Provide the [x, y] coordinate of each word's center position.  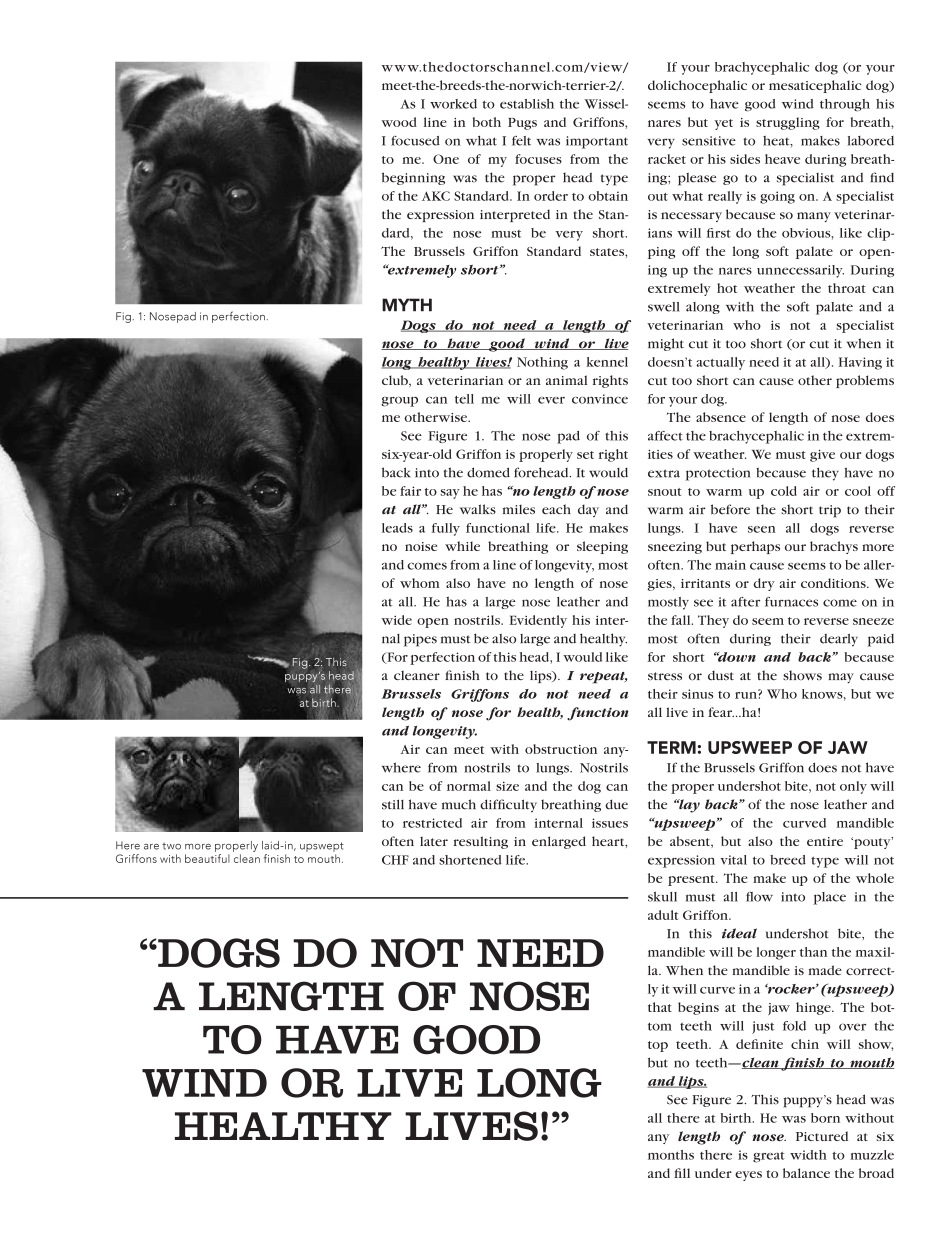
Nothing [542, 363]
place [829, 898]
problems [865, 381]
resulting [481, 842]
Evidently [538, 621]
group [399, 401]
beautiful [207, 858]
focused [415, 141]
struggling [788, 123]
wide [396, 620]
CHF [395, 860]
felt [521, 141]
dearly [839, 640]
